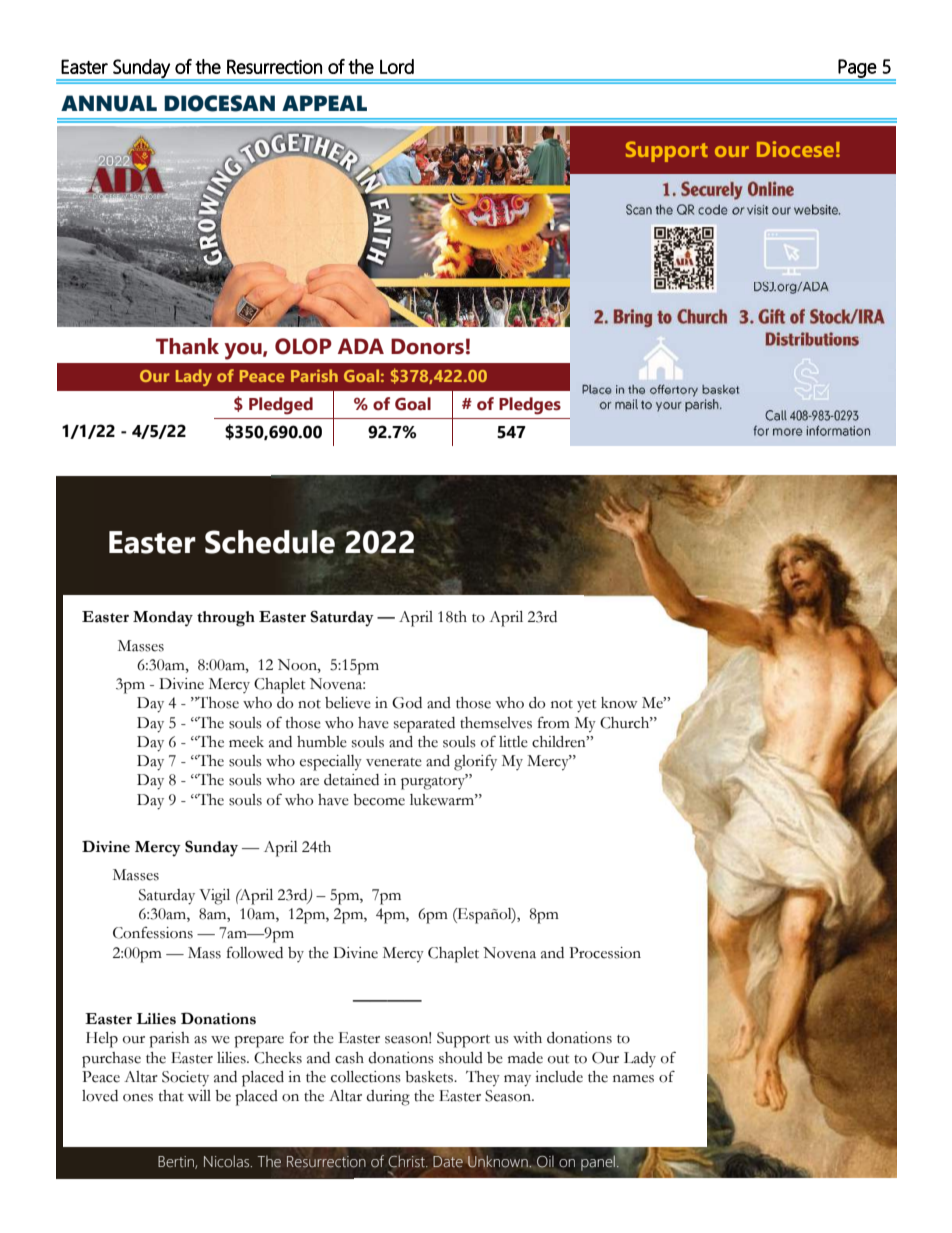 The image size is (952, 1233). What do you see at coordinates (633, 1079) in the screenshot?
I see `names` at bounding box center [633, 1079].
